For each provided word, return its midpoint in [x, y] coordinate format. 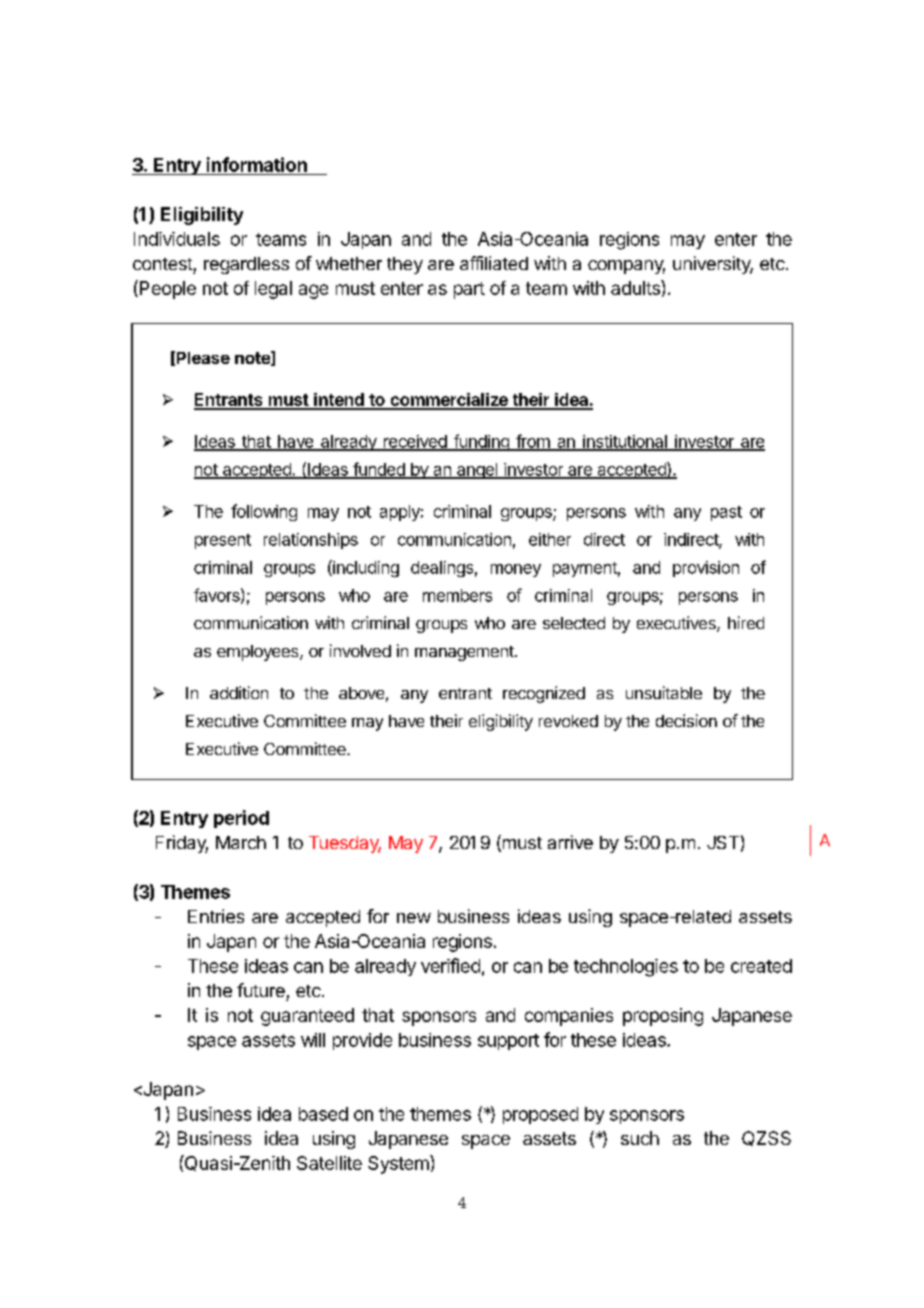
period [241, 819]
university [713, 265]
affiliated [494, 263]
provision [706, 569]
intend [339, 401]
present [223, 541]
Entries [216, 916]
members [457, 595]
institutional [625, 442]
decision [686, 720]
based [323, 1114]
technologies [626, 968]
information [257, 164]
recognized [544, 694]
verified [450, 965]
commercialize [449, 401]
